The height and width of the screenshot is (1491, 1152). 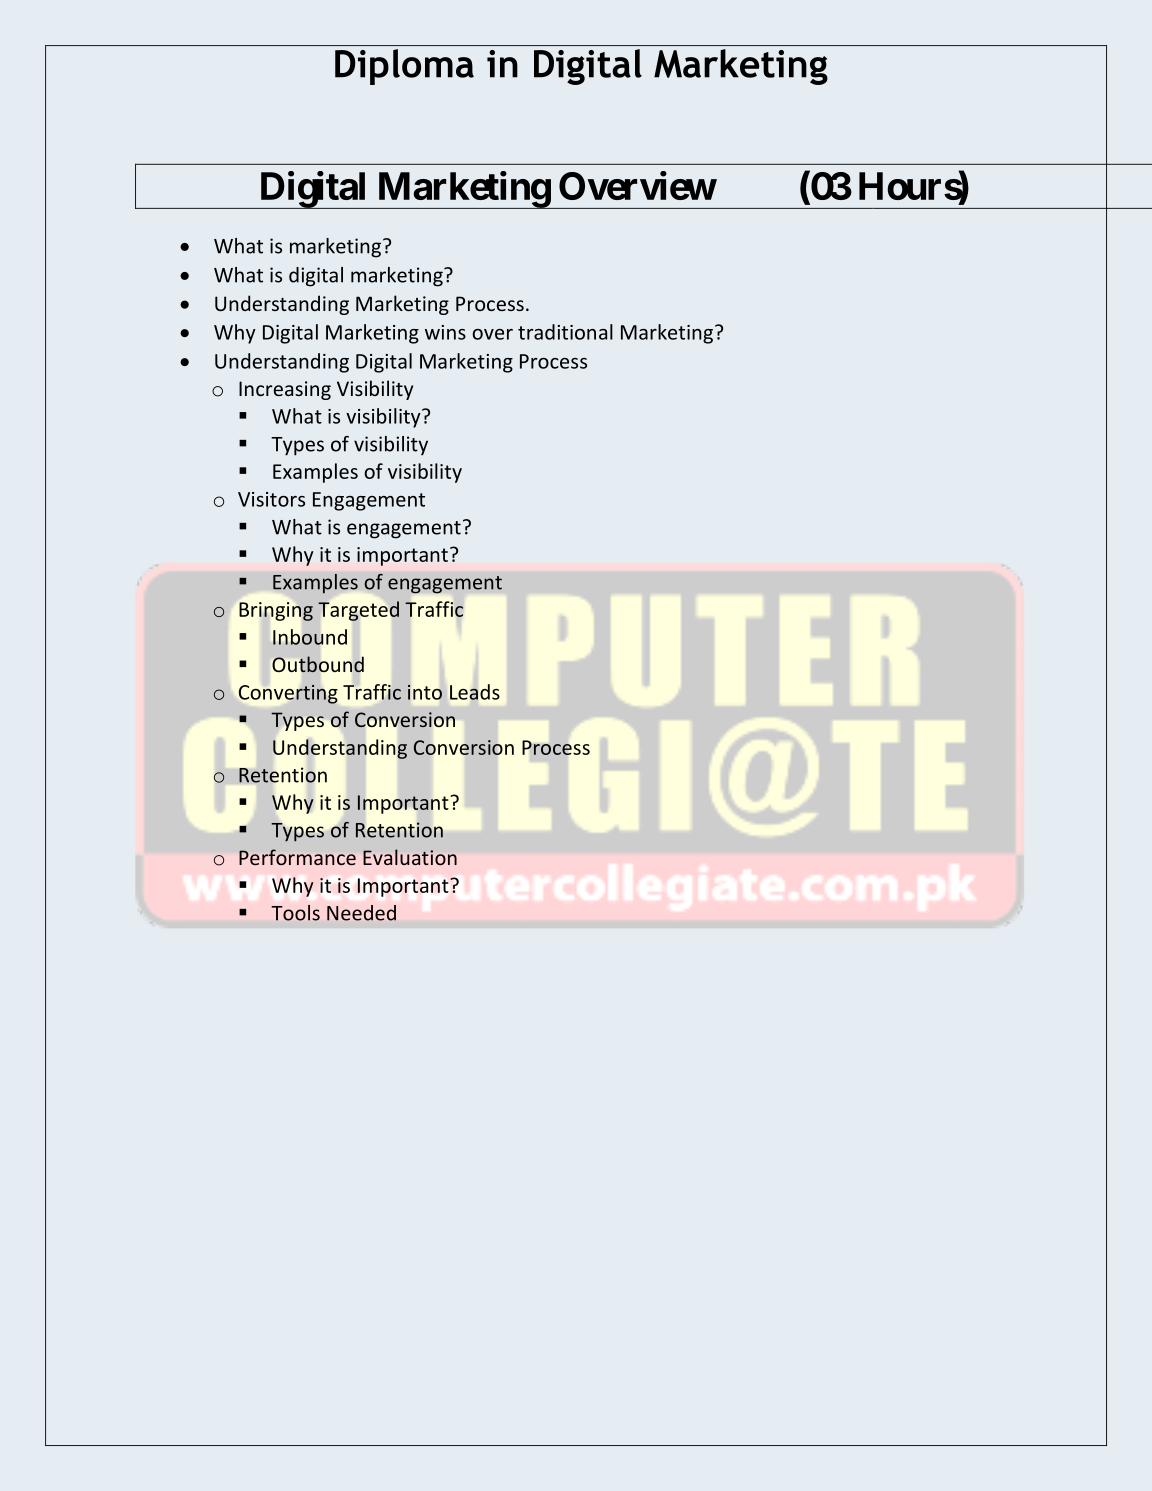 What do you see at coordinates (445, 332) in the screenshot?
I see `wins` at bounding box center [445, 332].
